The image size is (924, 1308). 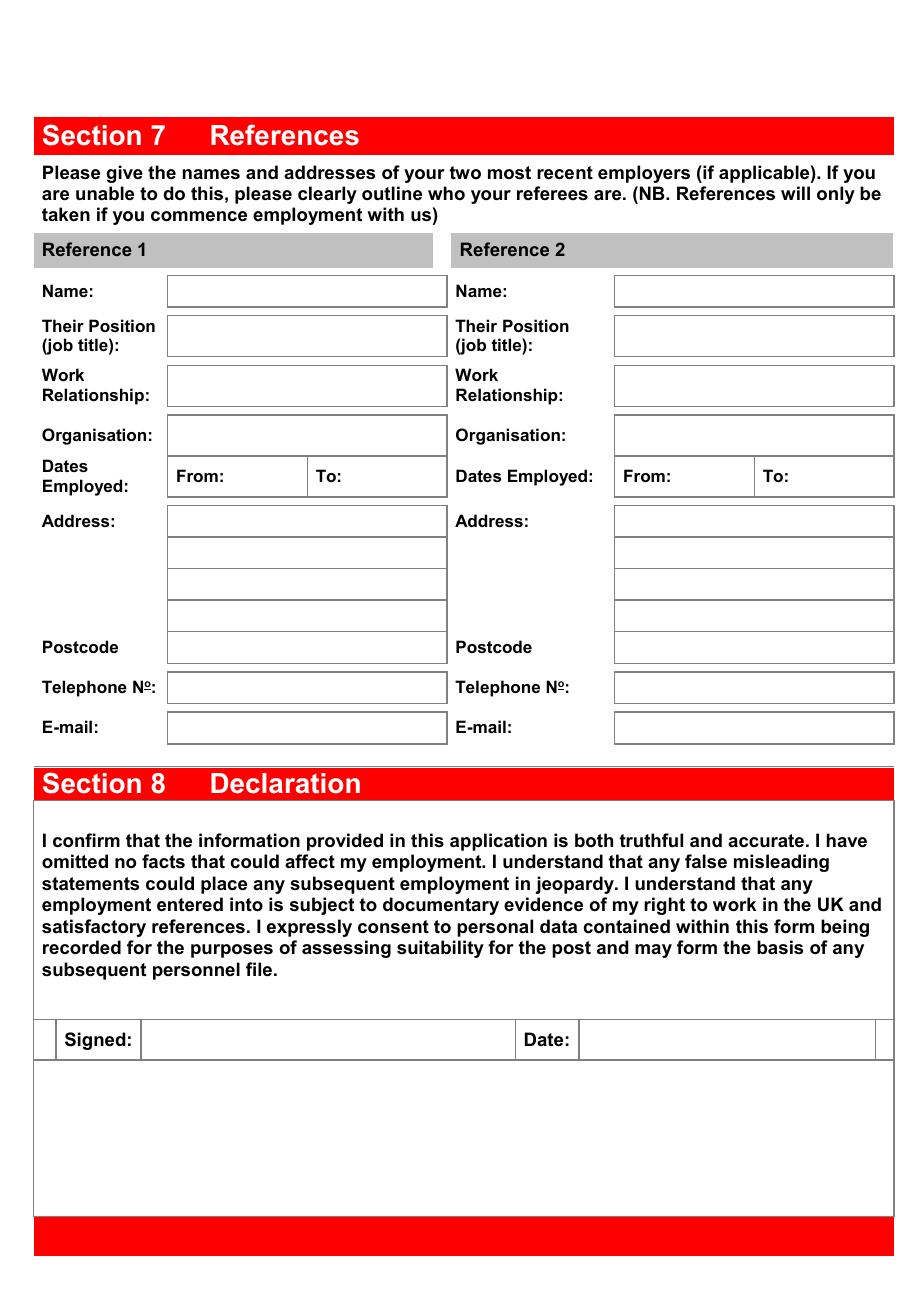 What do you see at coordinates (66, 214) in the screenshot?
I see `taken` at bounding box center [66, 214].
